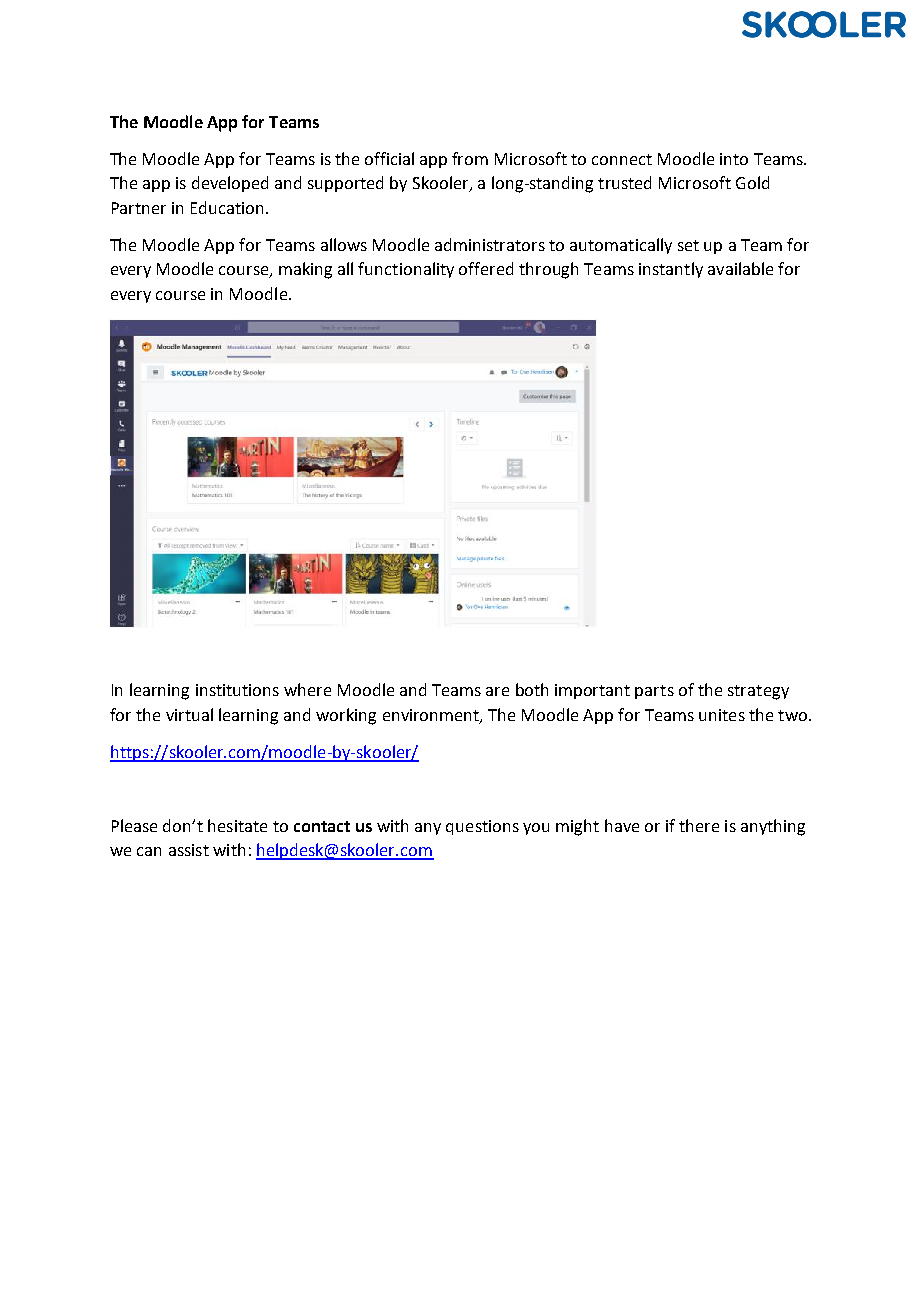 The height and width of the screenshot is (1308, 924). Describe the element at coordinates (752, 182) in the screenshot. I see `Gold` at that location.
